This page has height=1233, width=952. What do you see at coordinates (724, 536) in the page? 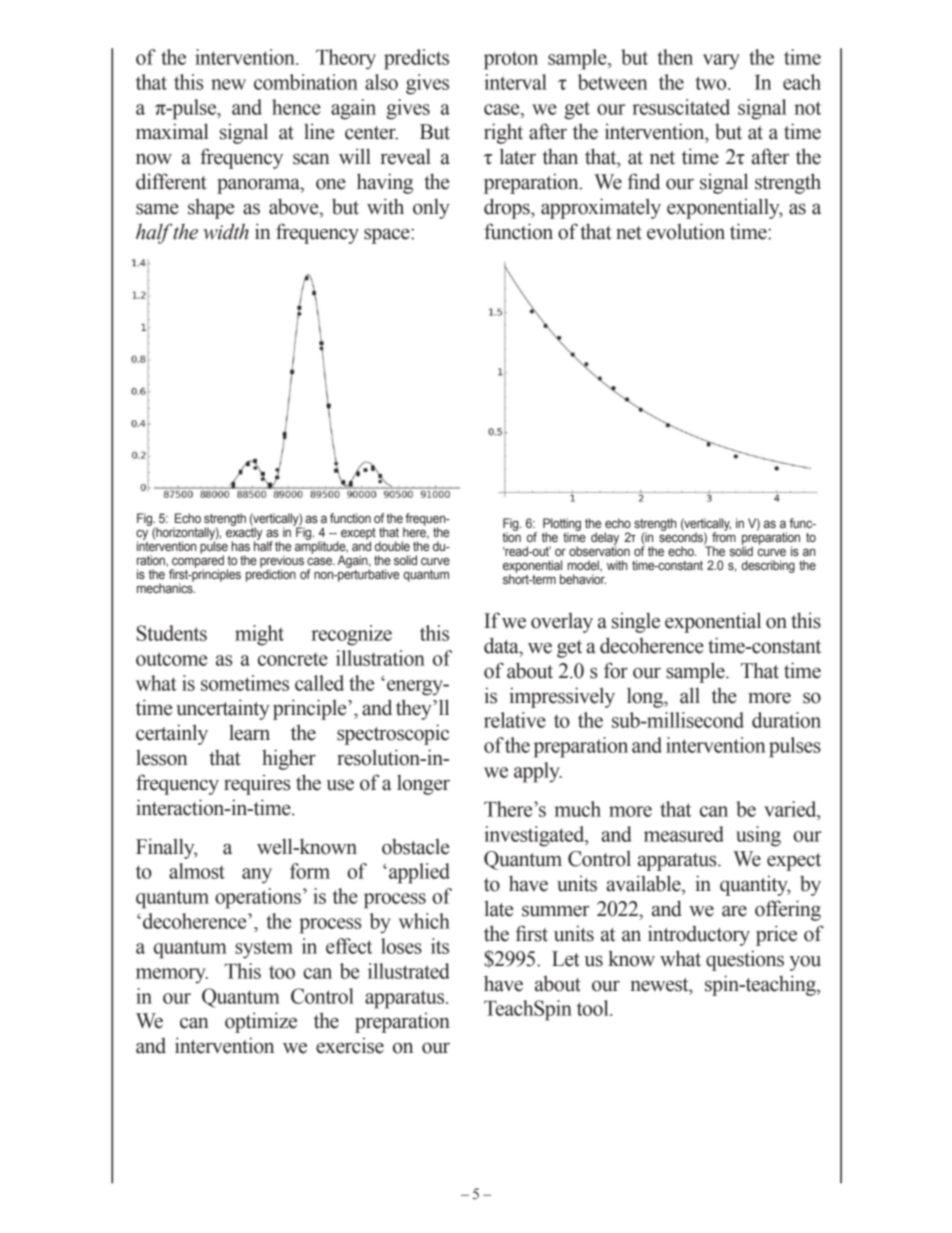
I see `from` at bounding box center [724, 536].
